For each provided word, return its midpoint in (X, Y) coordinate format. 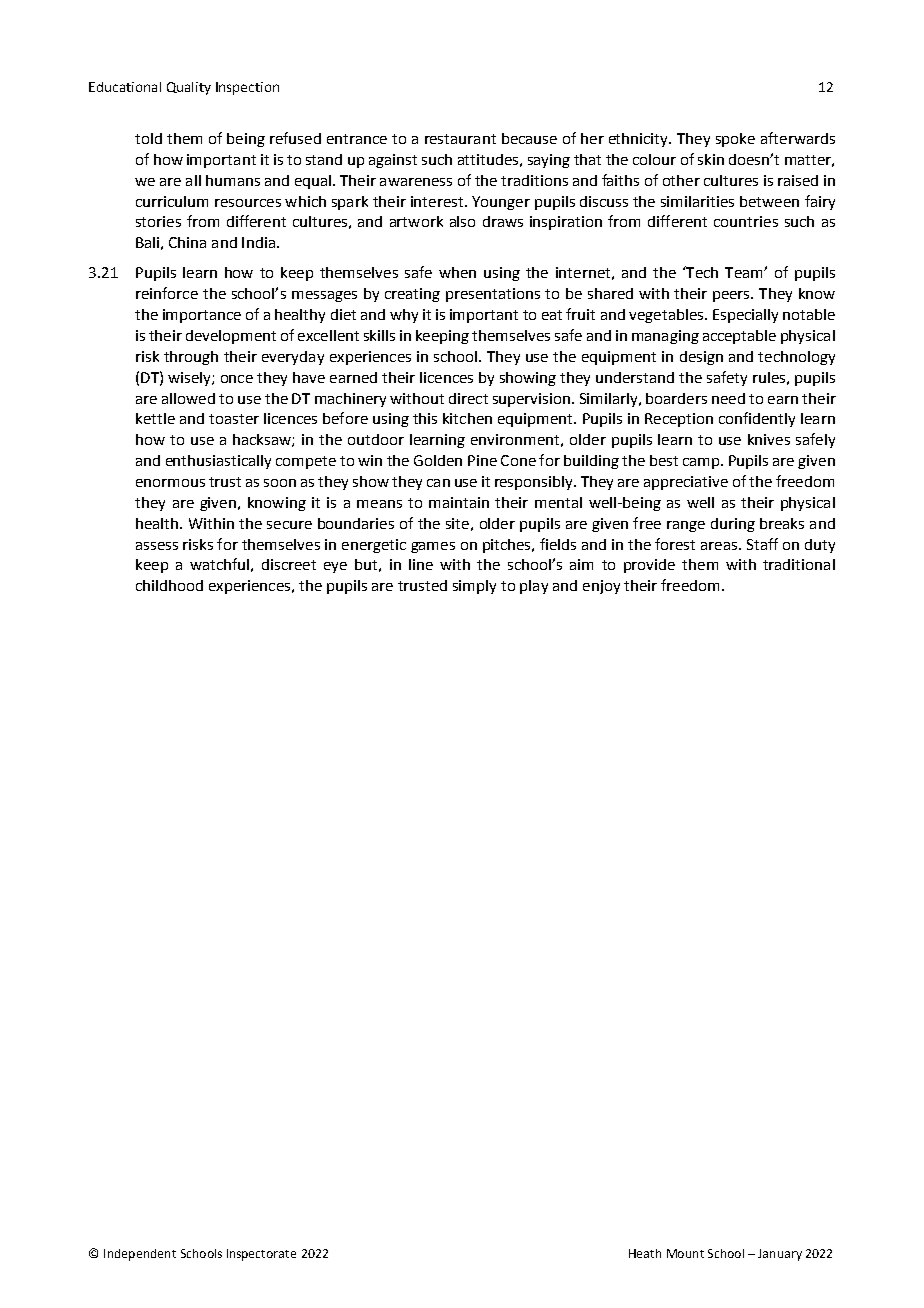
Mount (685, 1253)
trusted (422, 585)
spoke (735, 140)
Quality (189, 88)
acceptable (739, 337)
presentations (493, 295)
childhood (169, 585)
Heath (645, 1253)
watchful (219, 564)
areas (719, 546)
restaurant (460, 139)
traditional (799, 564)
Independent (140, 1255)
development (231, 337)
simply (474, 587)
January (780, 1255)
